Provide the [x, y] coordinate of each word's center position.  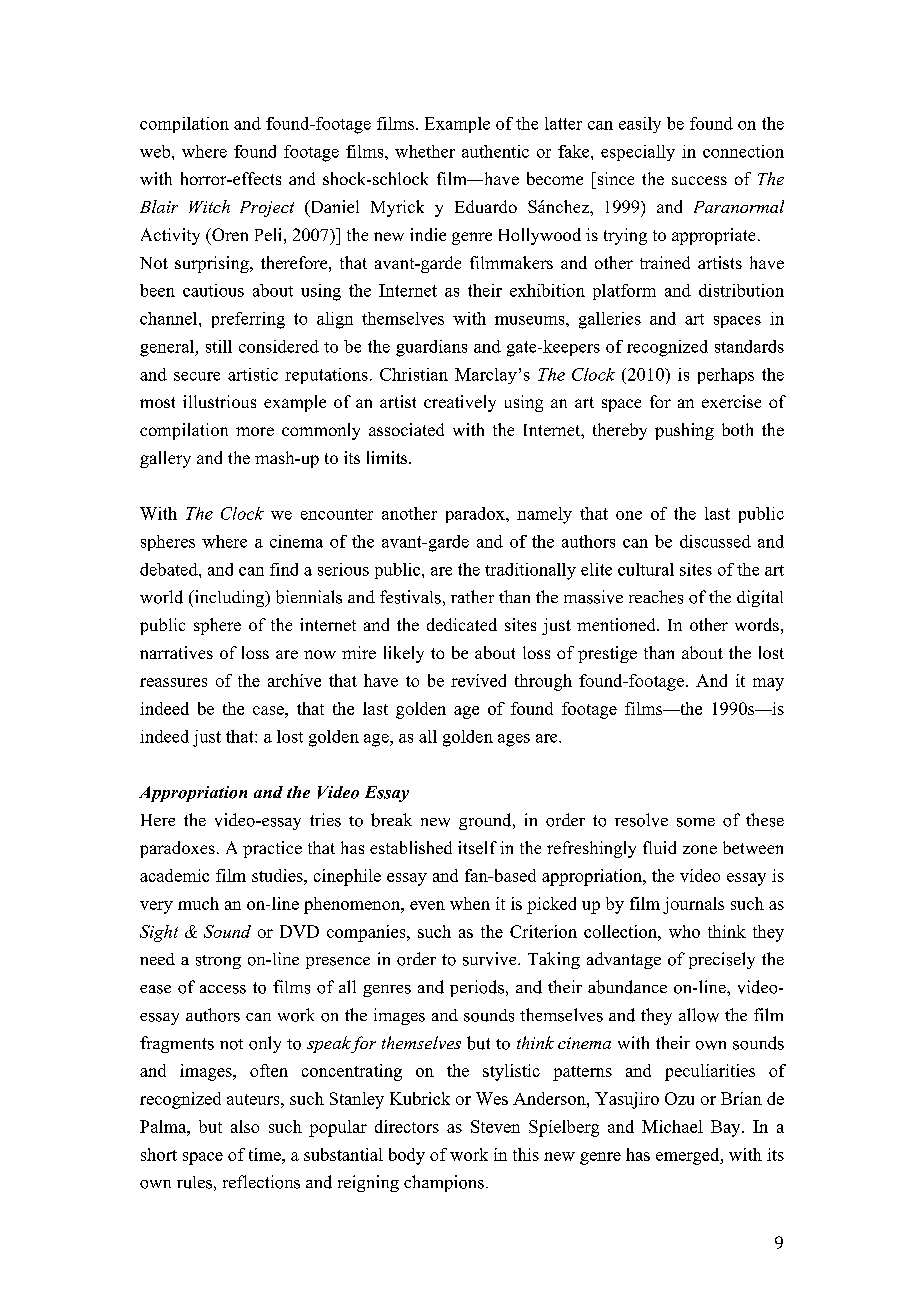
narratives [176, 652]
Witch [209, 206]
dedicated [462, 624]
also [245, 1126]
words [757, 624]
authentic [495, 151]
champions [444, 1183]
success [699, 180]
